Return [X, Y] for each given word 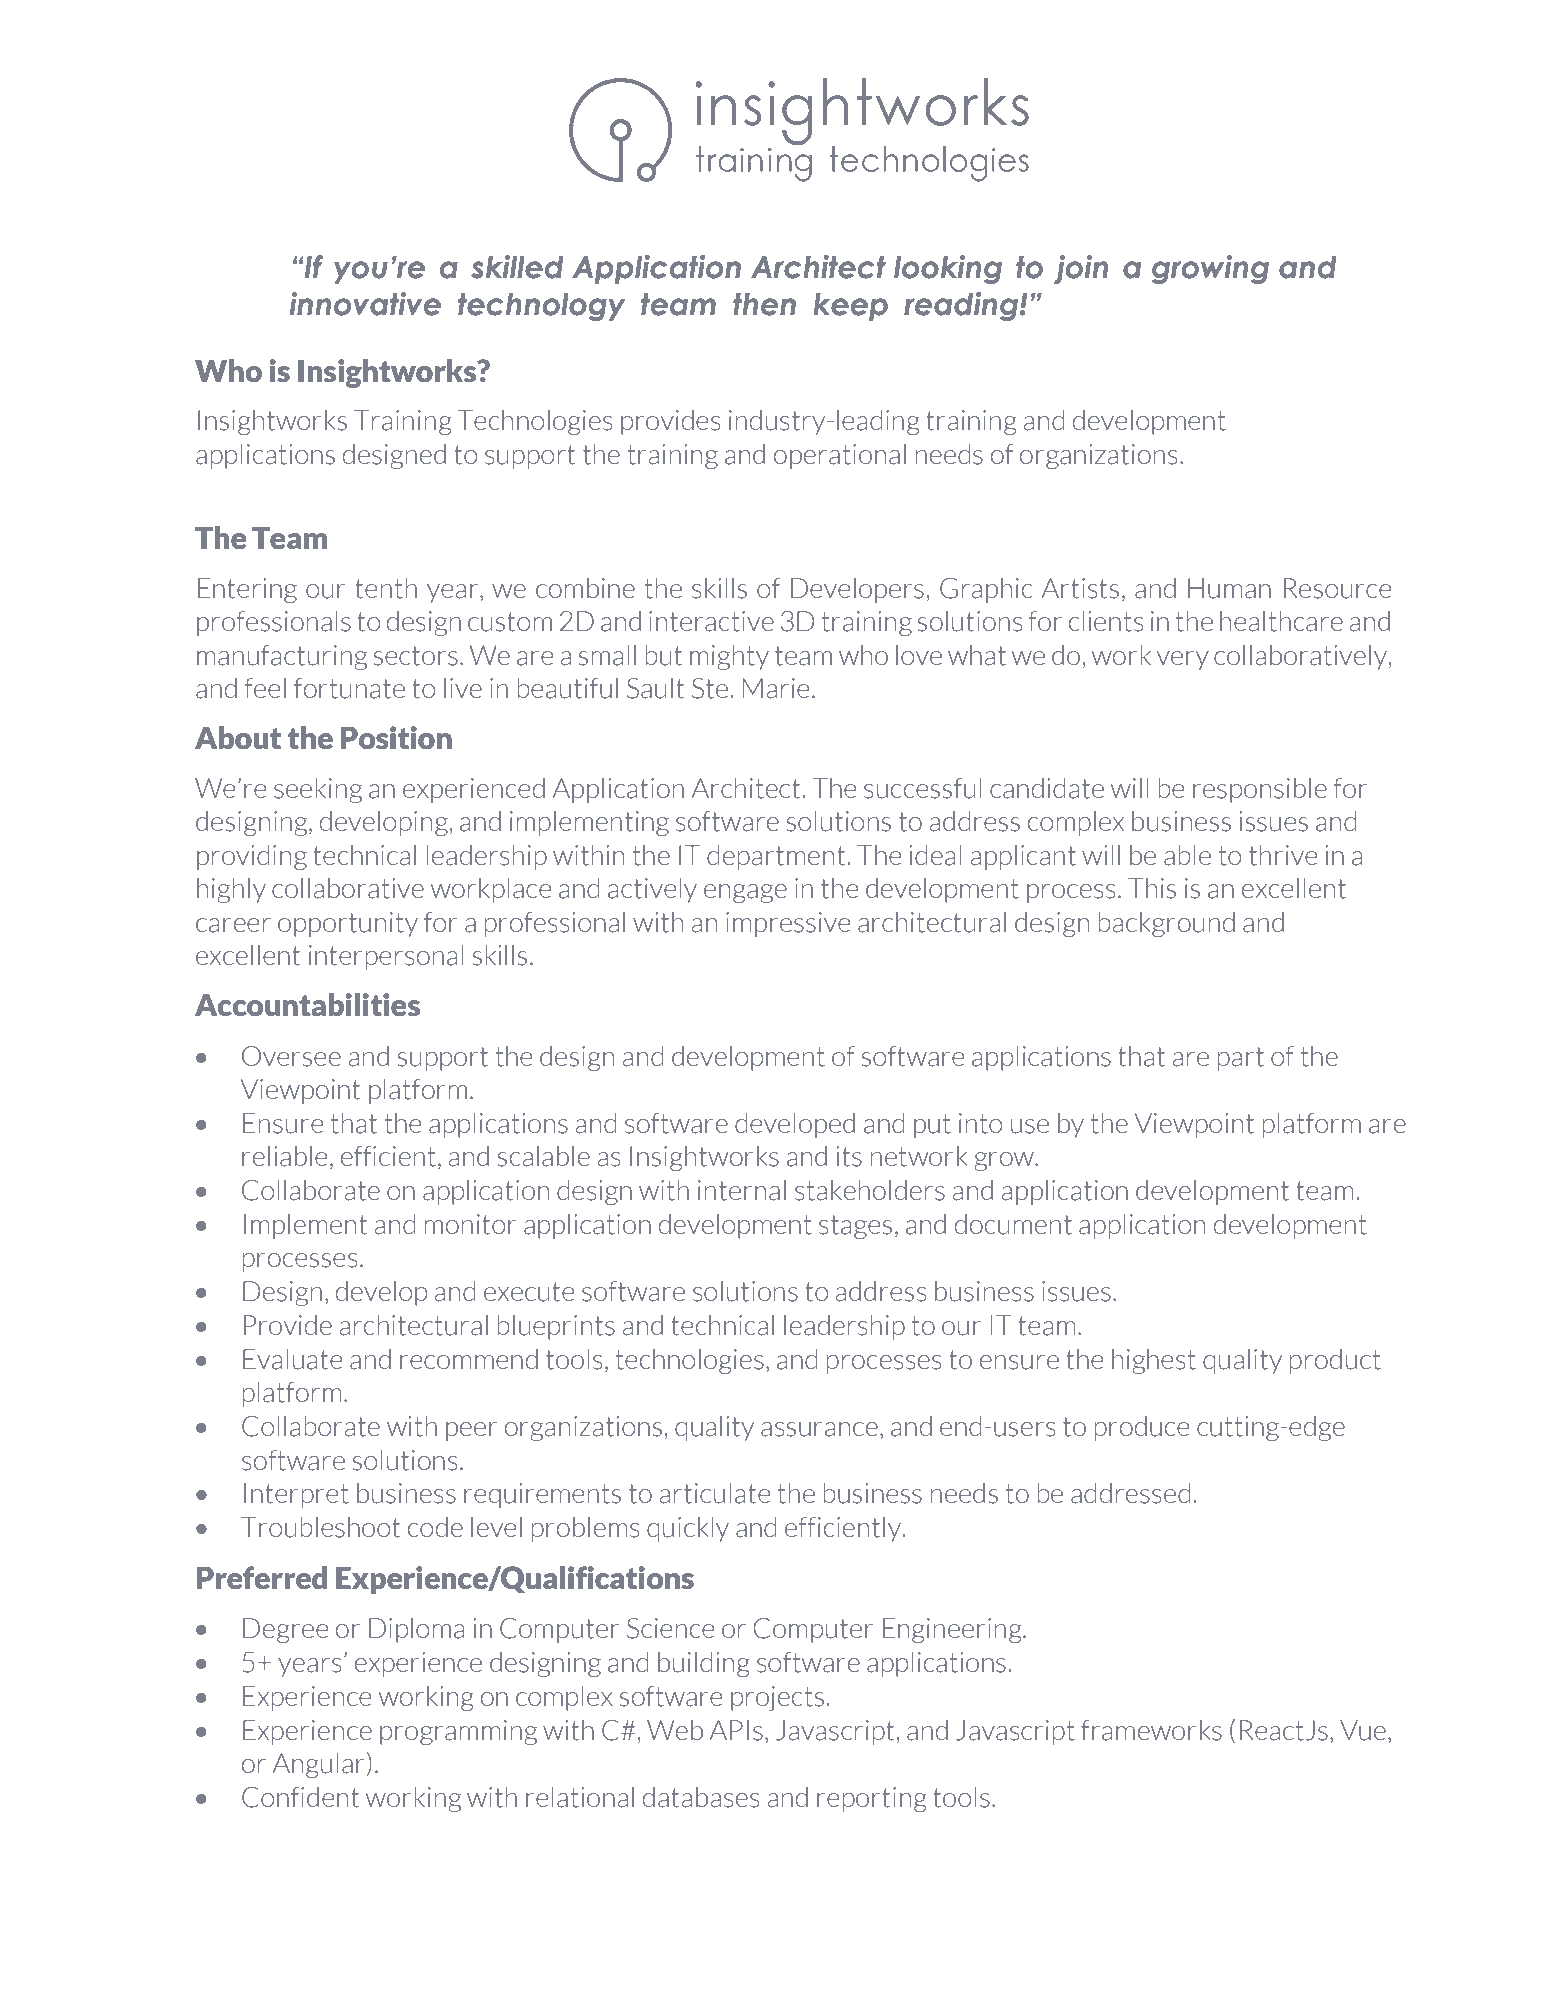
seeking [318, 790]
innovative [365, 304]
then [764, 304]
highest [1154, 1361]
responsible [1260, 790]
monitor [471, 1224]
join [1081, 269]
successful [923, 788]
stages [855, 1227]
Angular [318, 1765]
